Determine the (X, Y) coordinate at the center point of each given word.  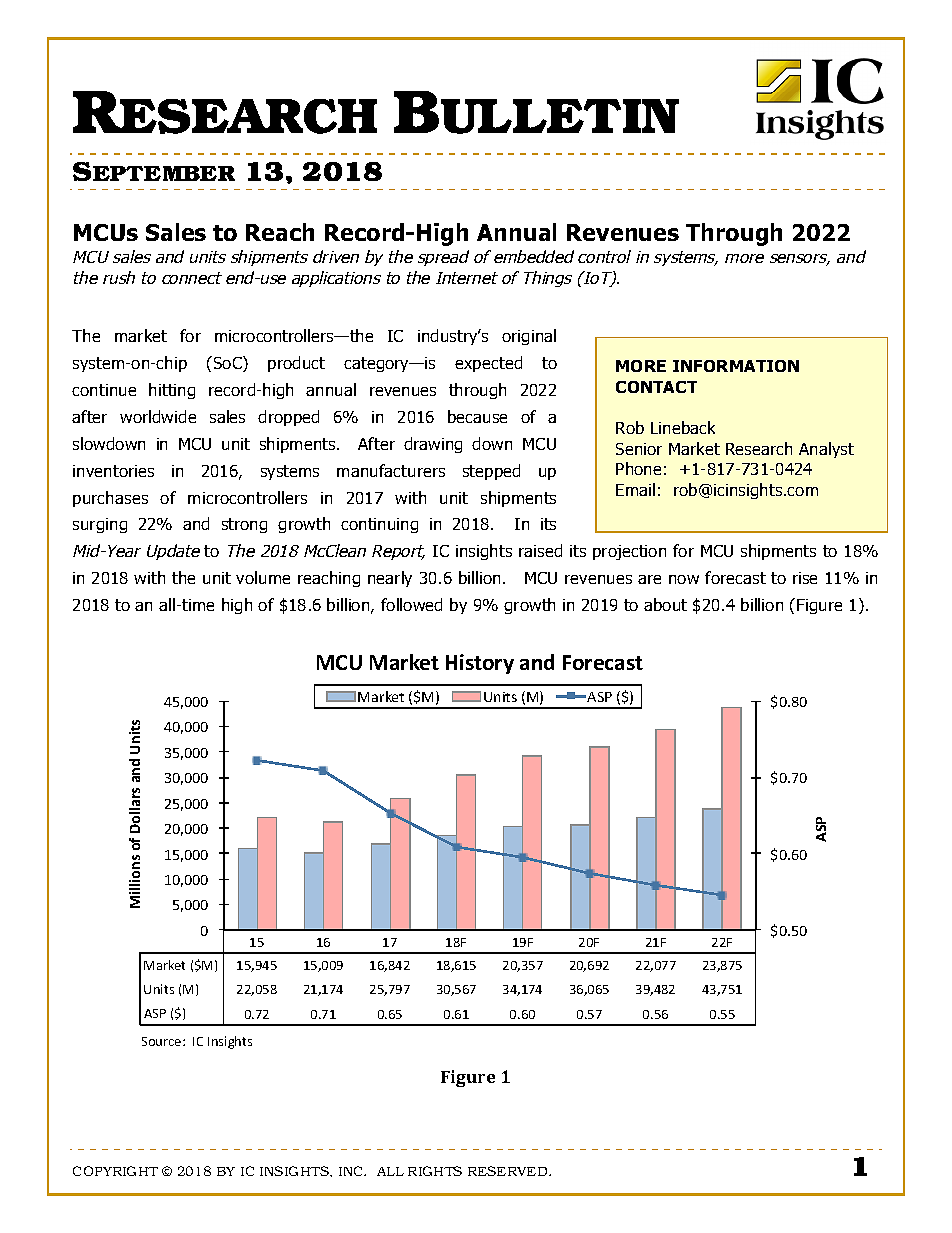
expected (488, 364)
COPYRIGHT (115, 1171)
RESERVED (509, 1171)
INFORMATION (736, 366)
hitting (172, 391)
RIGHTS (435, 1171)
